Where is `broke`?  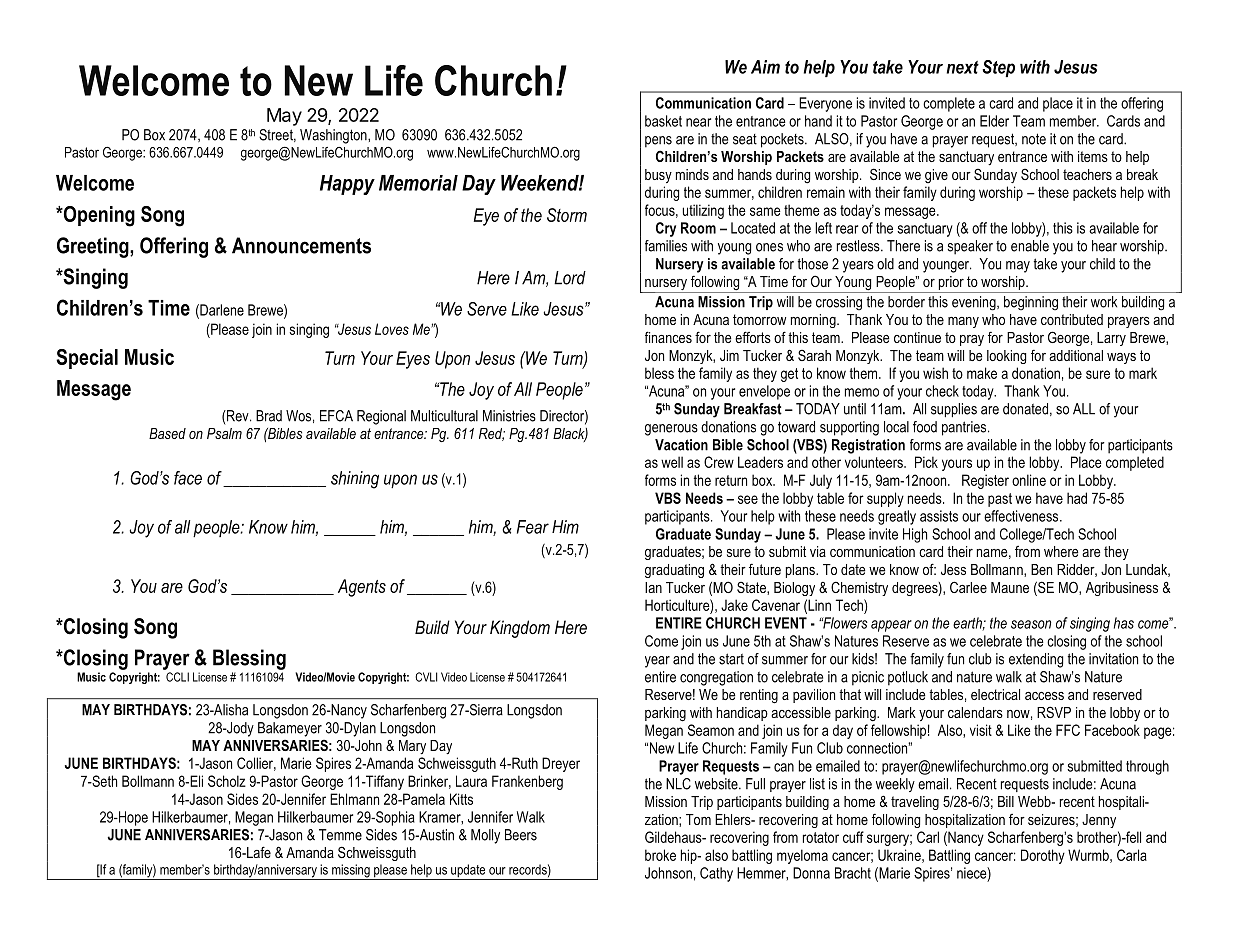
broke is located at coordinates (660, 855).
